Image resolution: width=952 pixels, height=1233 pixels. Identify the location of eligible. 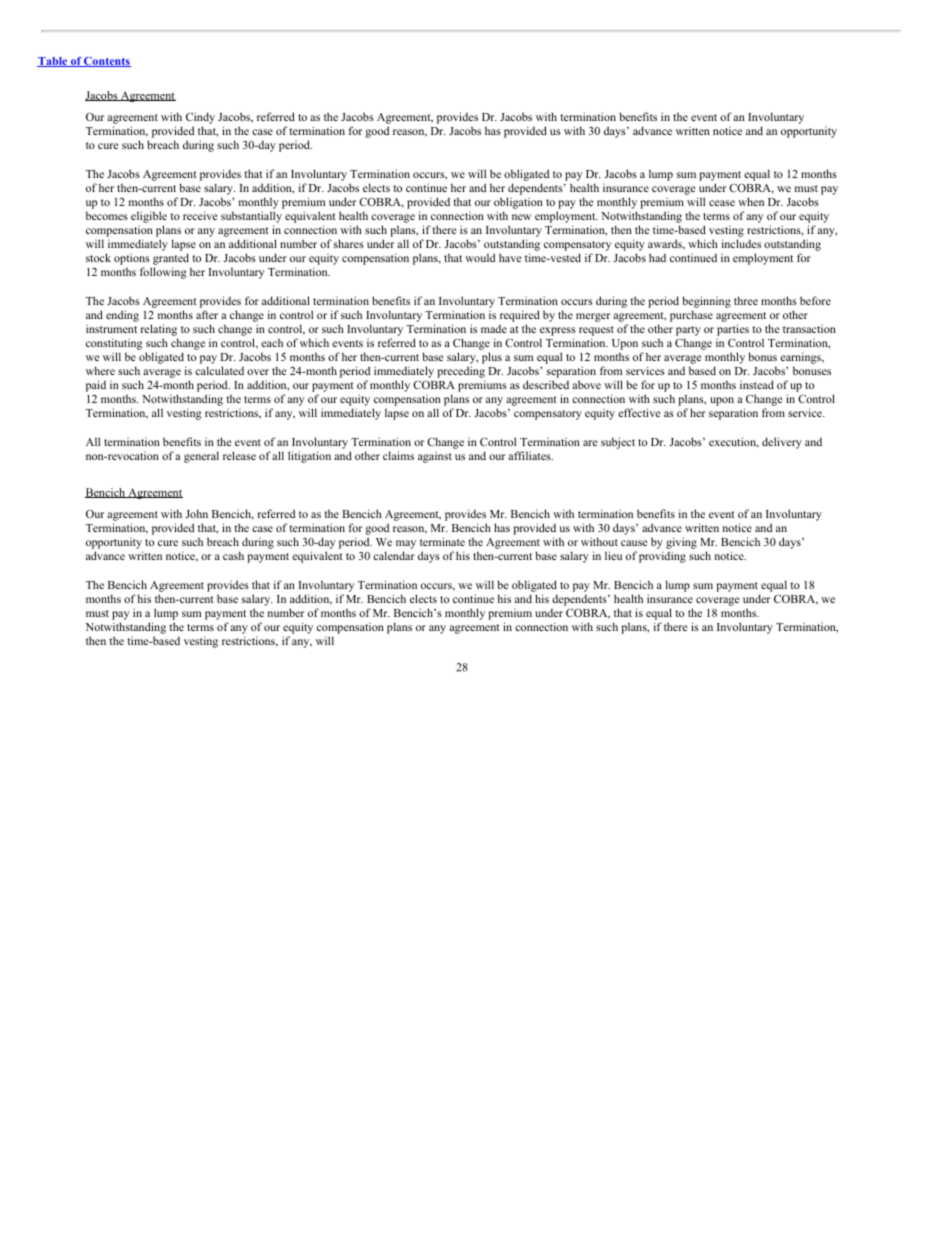
(149, 217).
